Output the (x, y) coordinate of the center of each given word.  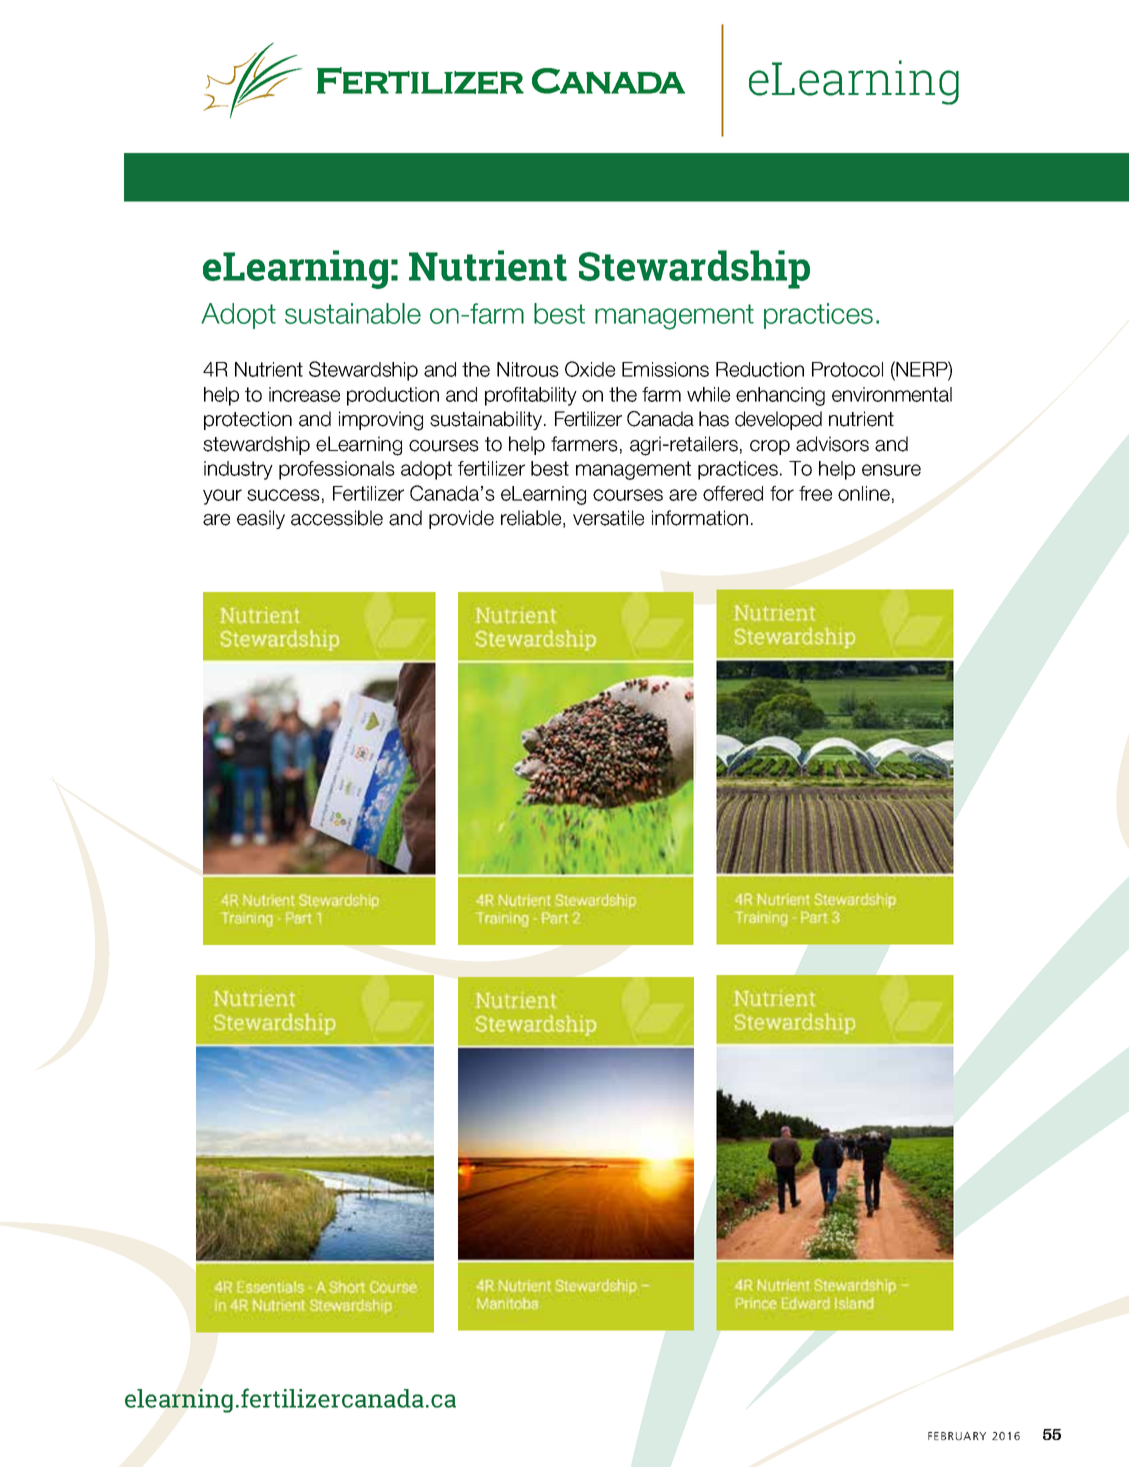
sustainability (487, 420)
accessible (337, 518)
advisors (832, 444)
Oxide (590, 369)
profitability (531, 396)
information (700, 518)
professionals (337, 470)
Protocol (847, 369)
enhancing (780, 396)
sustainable (353, 313)
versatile (608, 518)
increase (304, 394)
